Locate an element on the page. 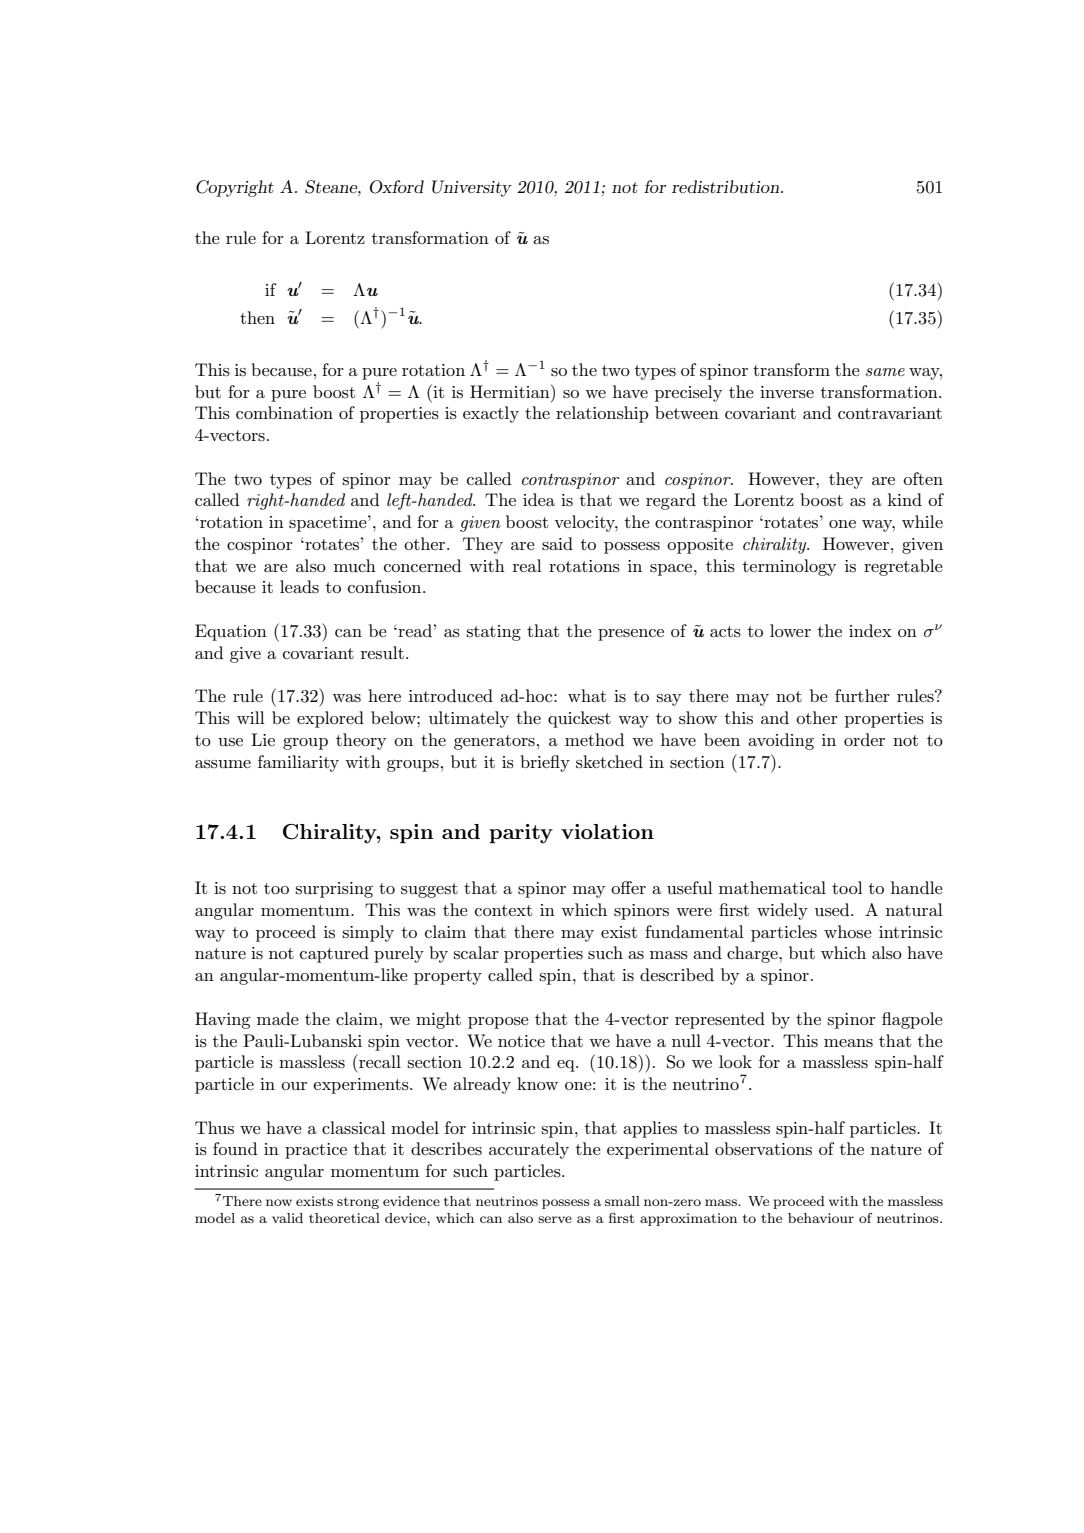 This document has width=1084, height=1533. valid is located at coordinates (287, 1218).
